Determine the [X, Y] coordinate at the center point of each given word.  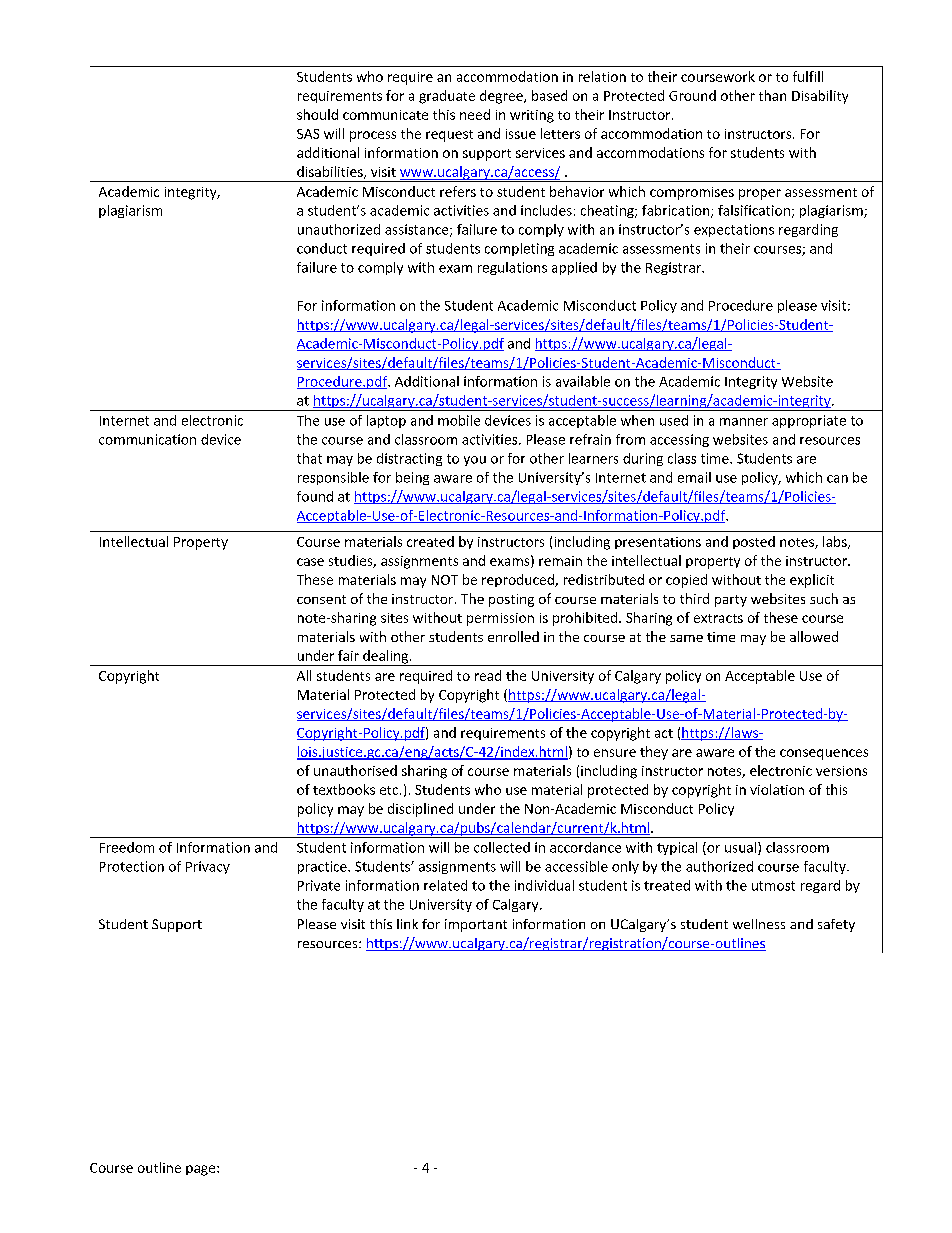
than [772, 95]
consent [321, 599]
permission [500, 619]
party [731, 601]
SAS [308, 134]
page [202, 1170]
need [475, 114]
